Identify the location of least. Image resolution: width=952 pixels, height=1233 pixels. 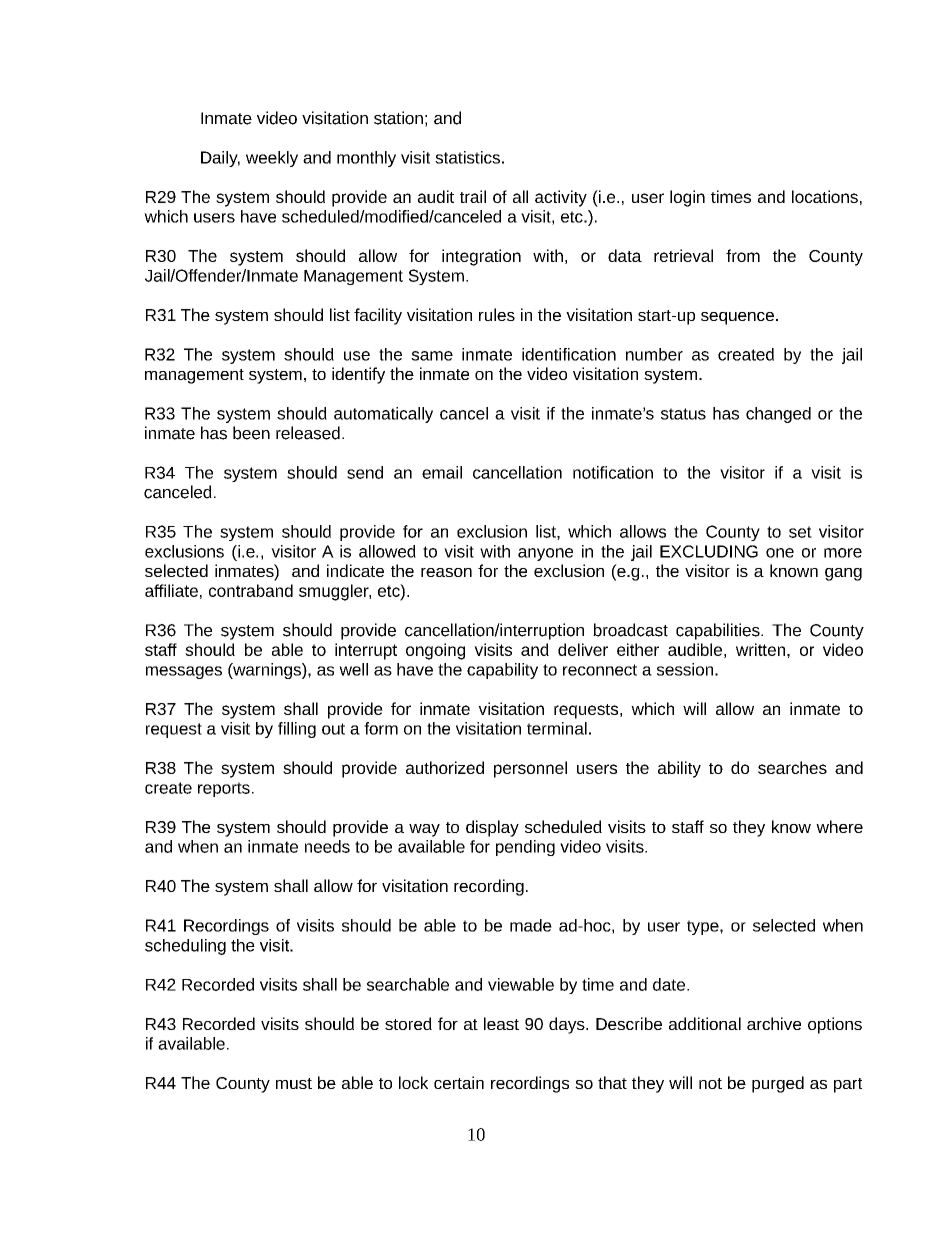
(501, 1023).
